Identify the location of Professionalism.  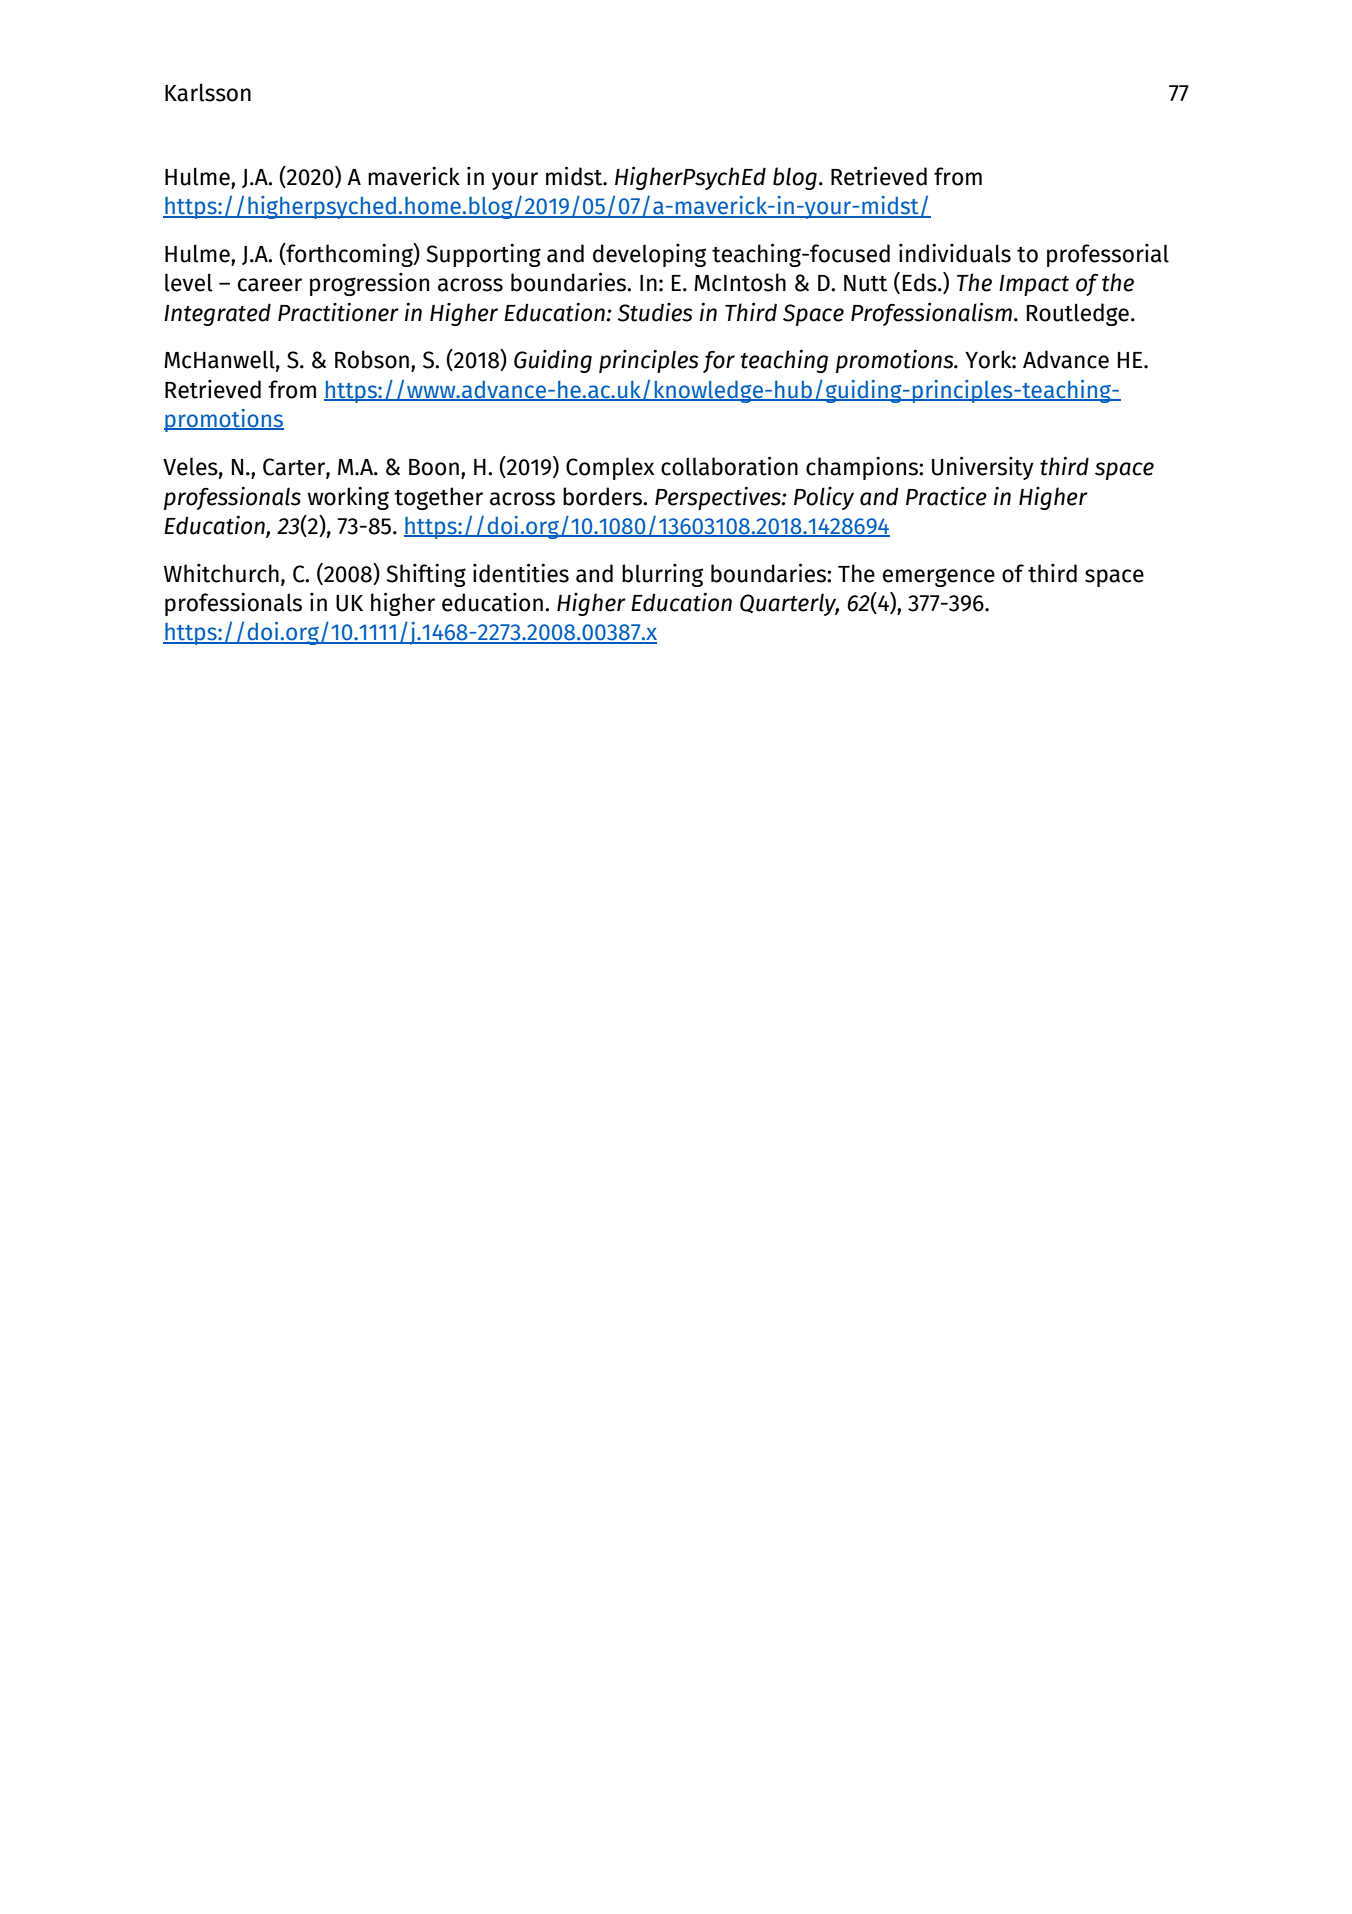
(931, 314).
